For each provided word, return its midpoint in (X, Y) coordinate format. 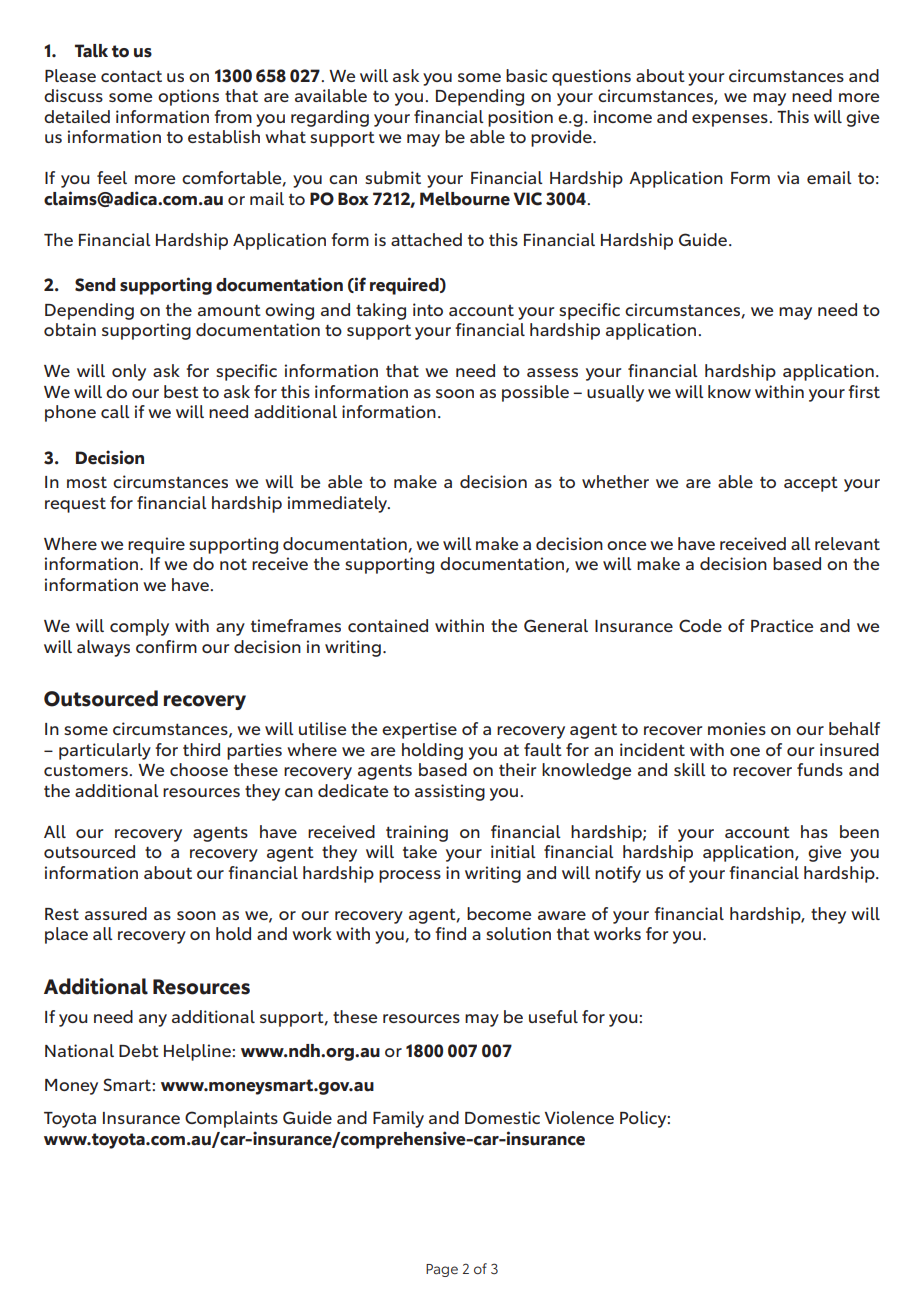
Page (442, 1270)
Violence (579, 1117)
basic (526, 75)
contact (131, 76)
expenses (731, 120)
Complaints (231, 1119)
